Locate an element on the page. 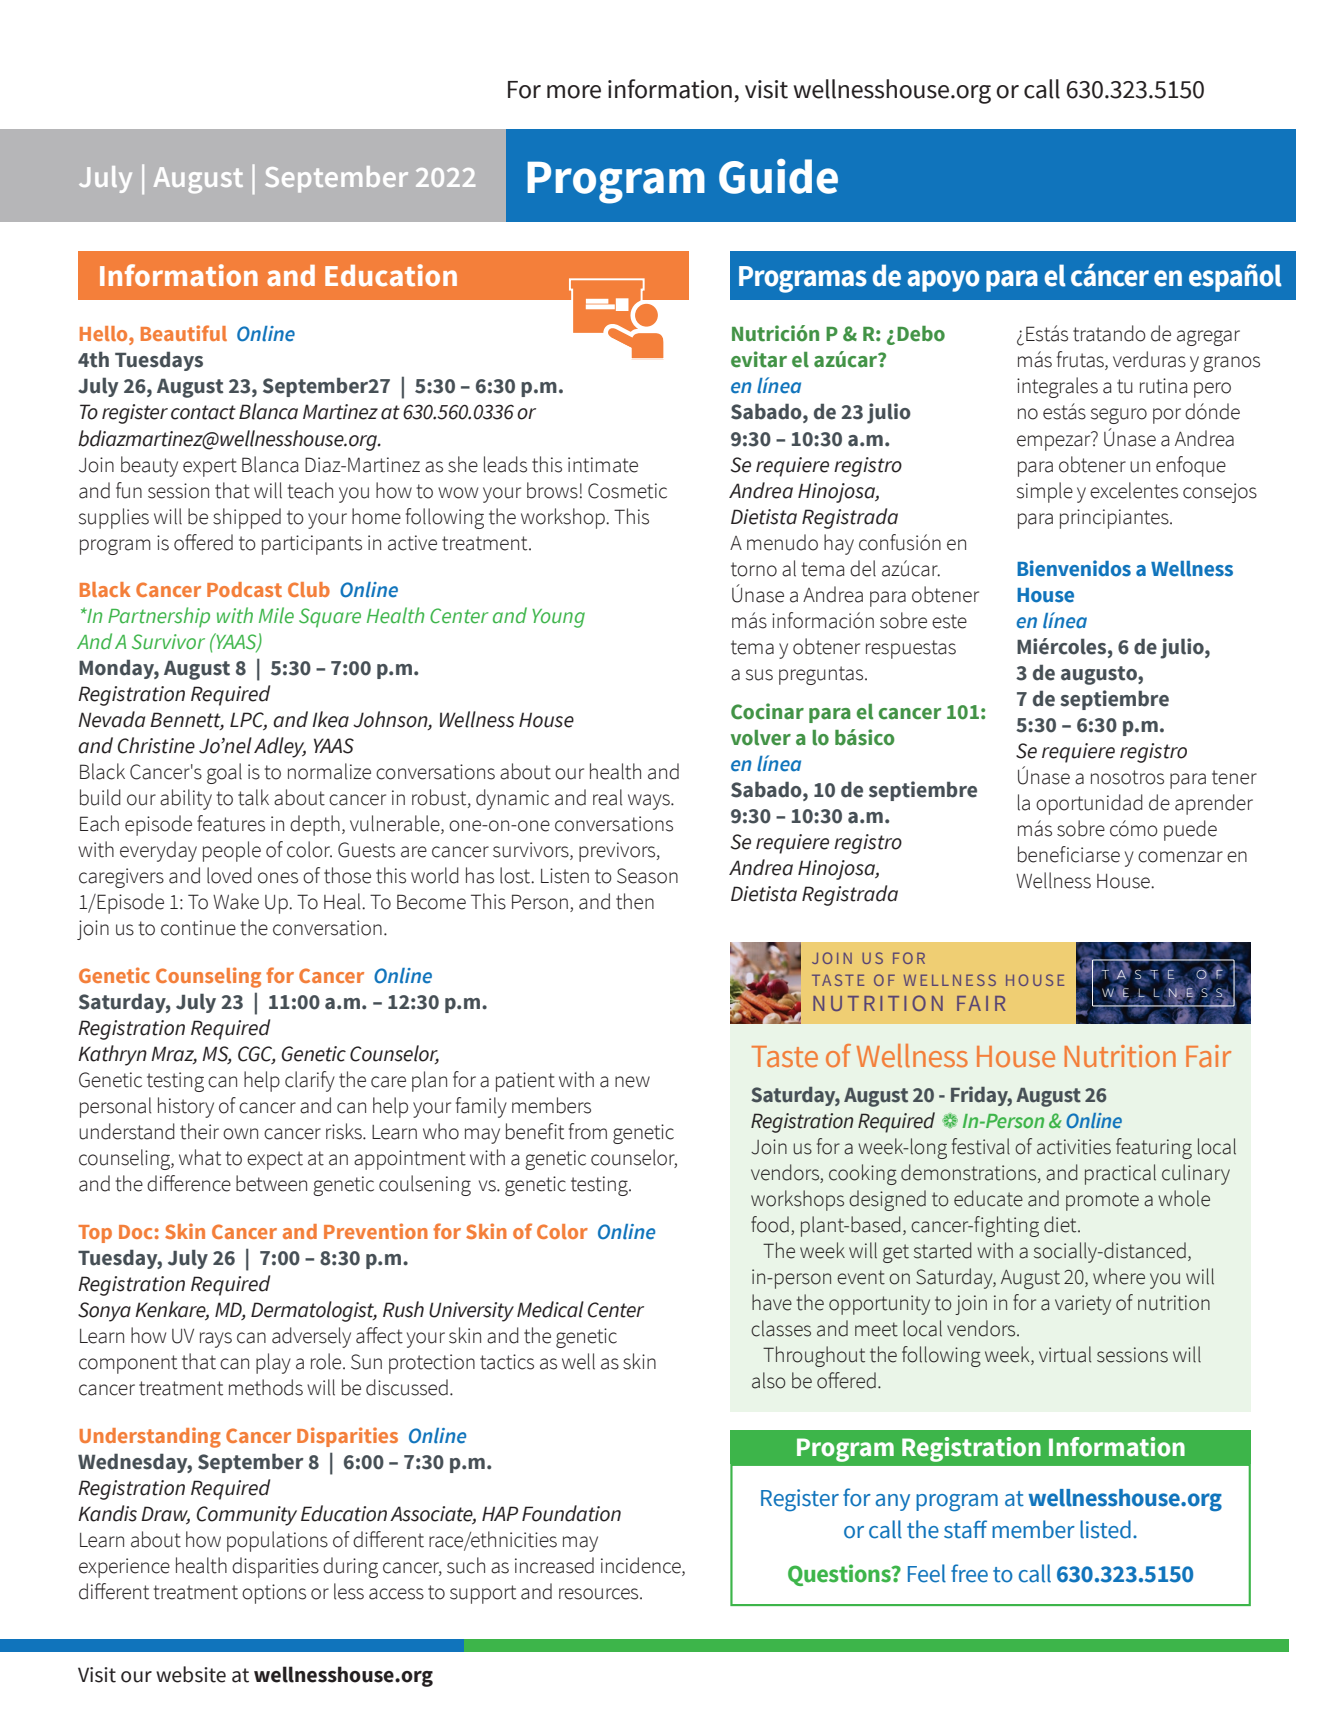 The height and width of the document is (1717, 1327). more is located at coordinates (574, 92).
